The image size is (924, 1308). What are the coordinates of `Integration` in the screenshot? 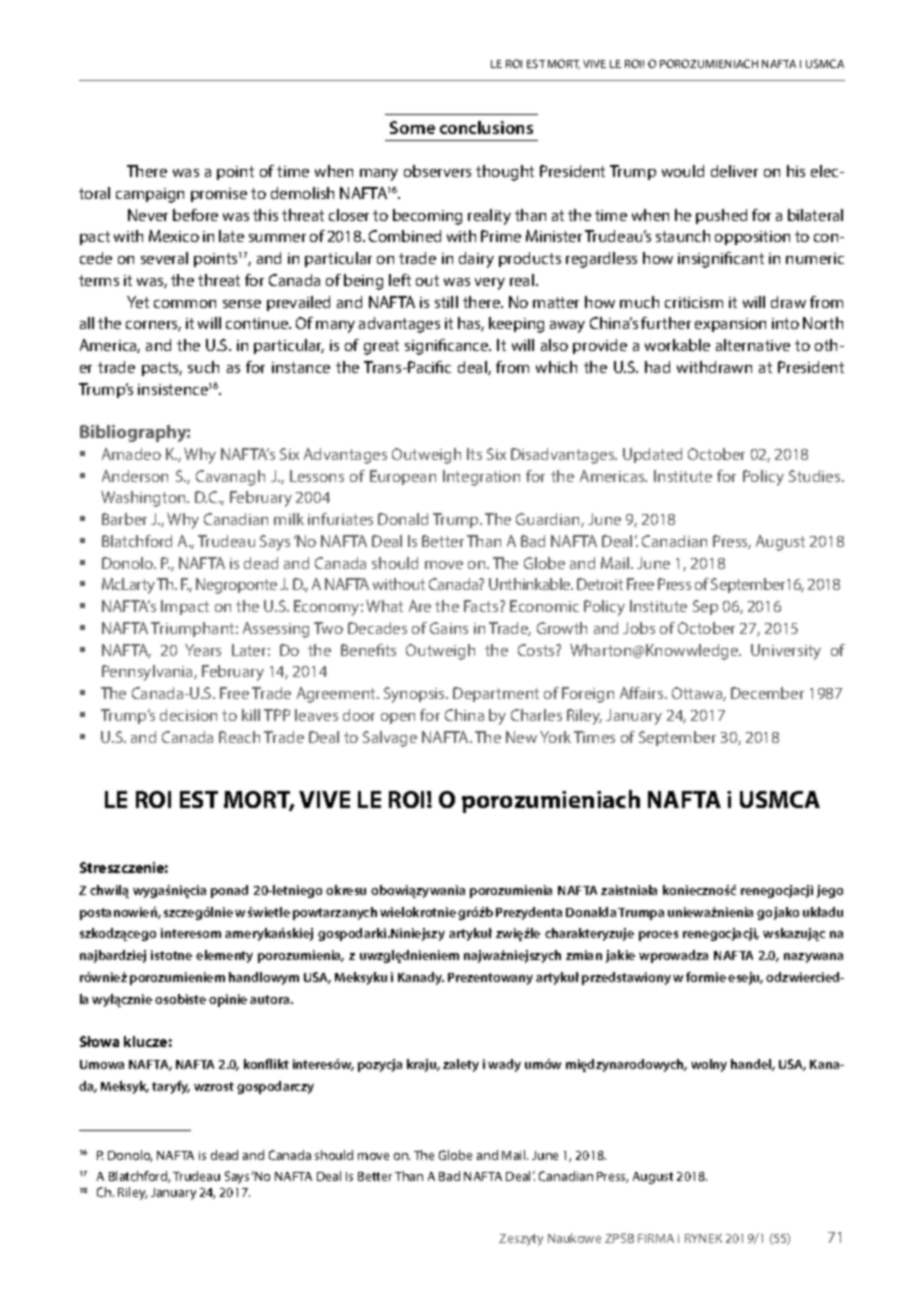 It's located at (481, 478).
